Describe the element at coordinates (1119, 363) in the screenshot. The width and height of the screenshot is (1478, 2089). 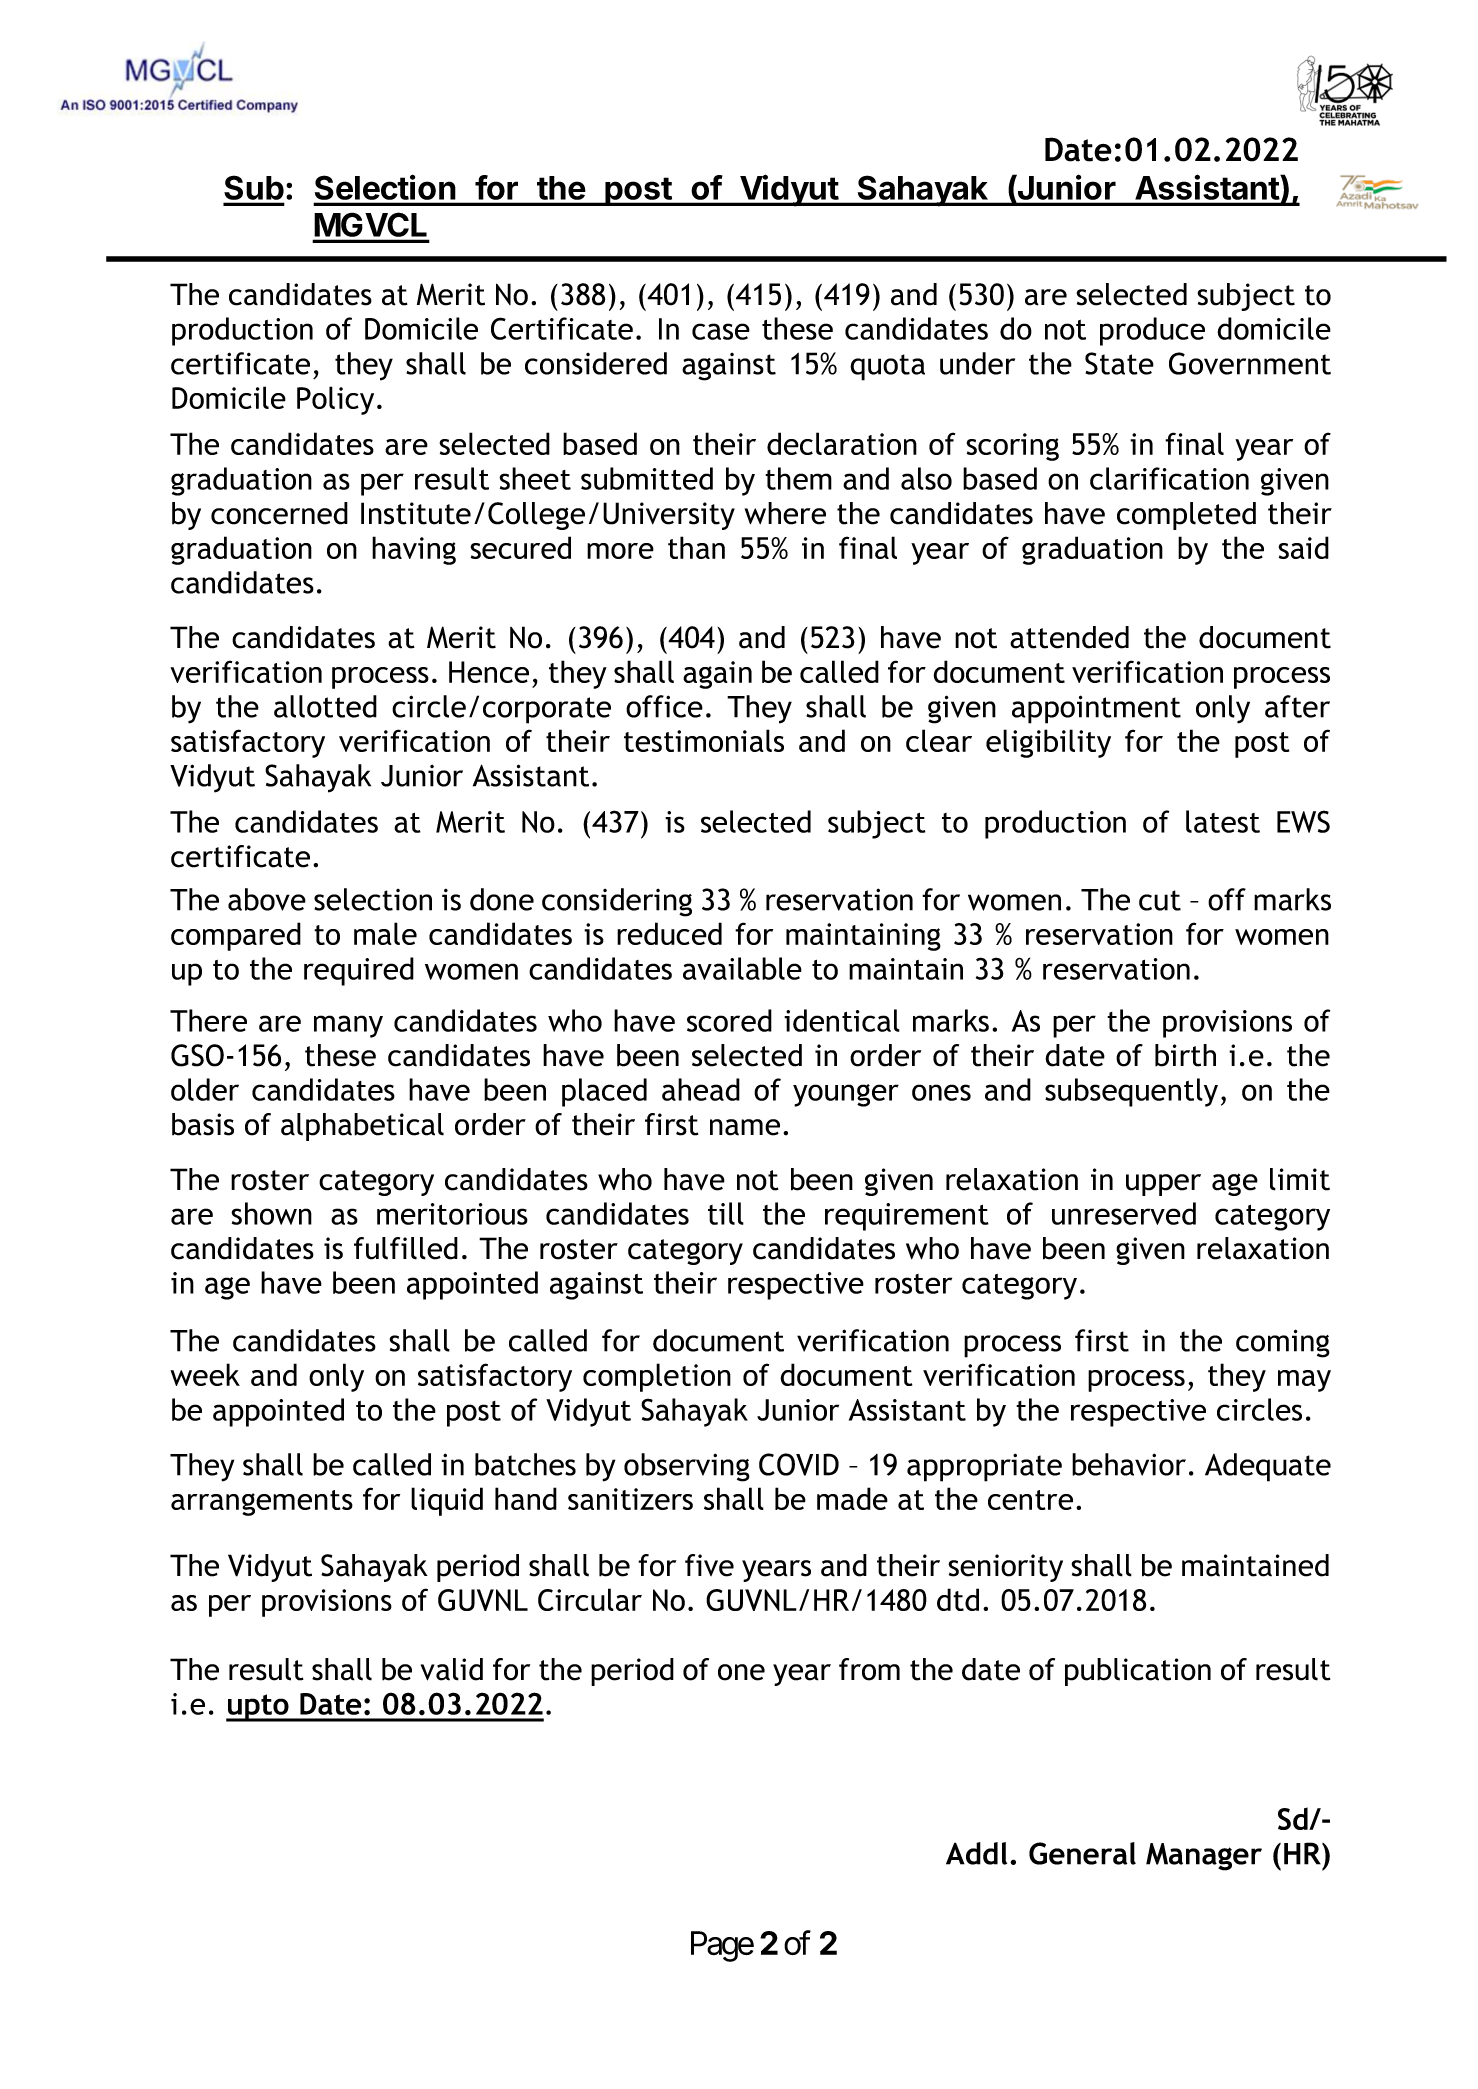
I see `State` at that location.
